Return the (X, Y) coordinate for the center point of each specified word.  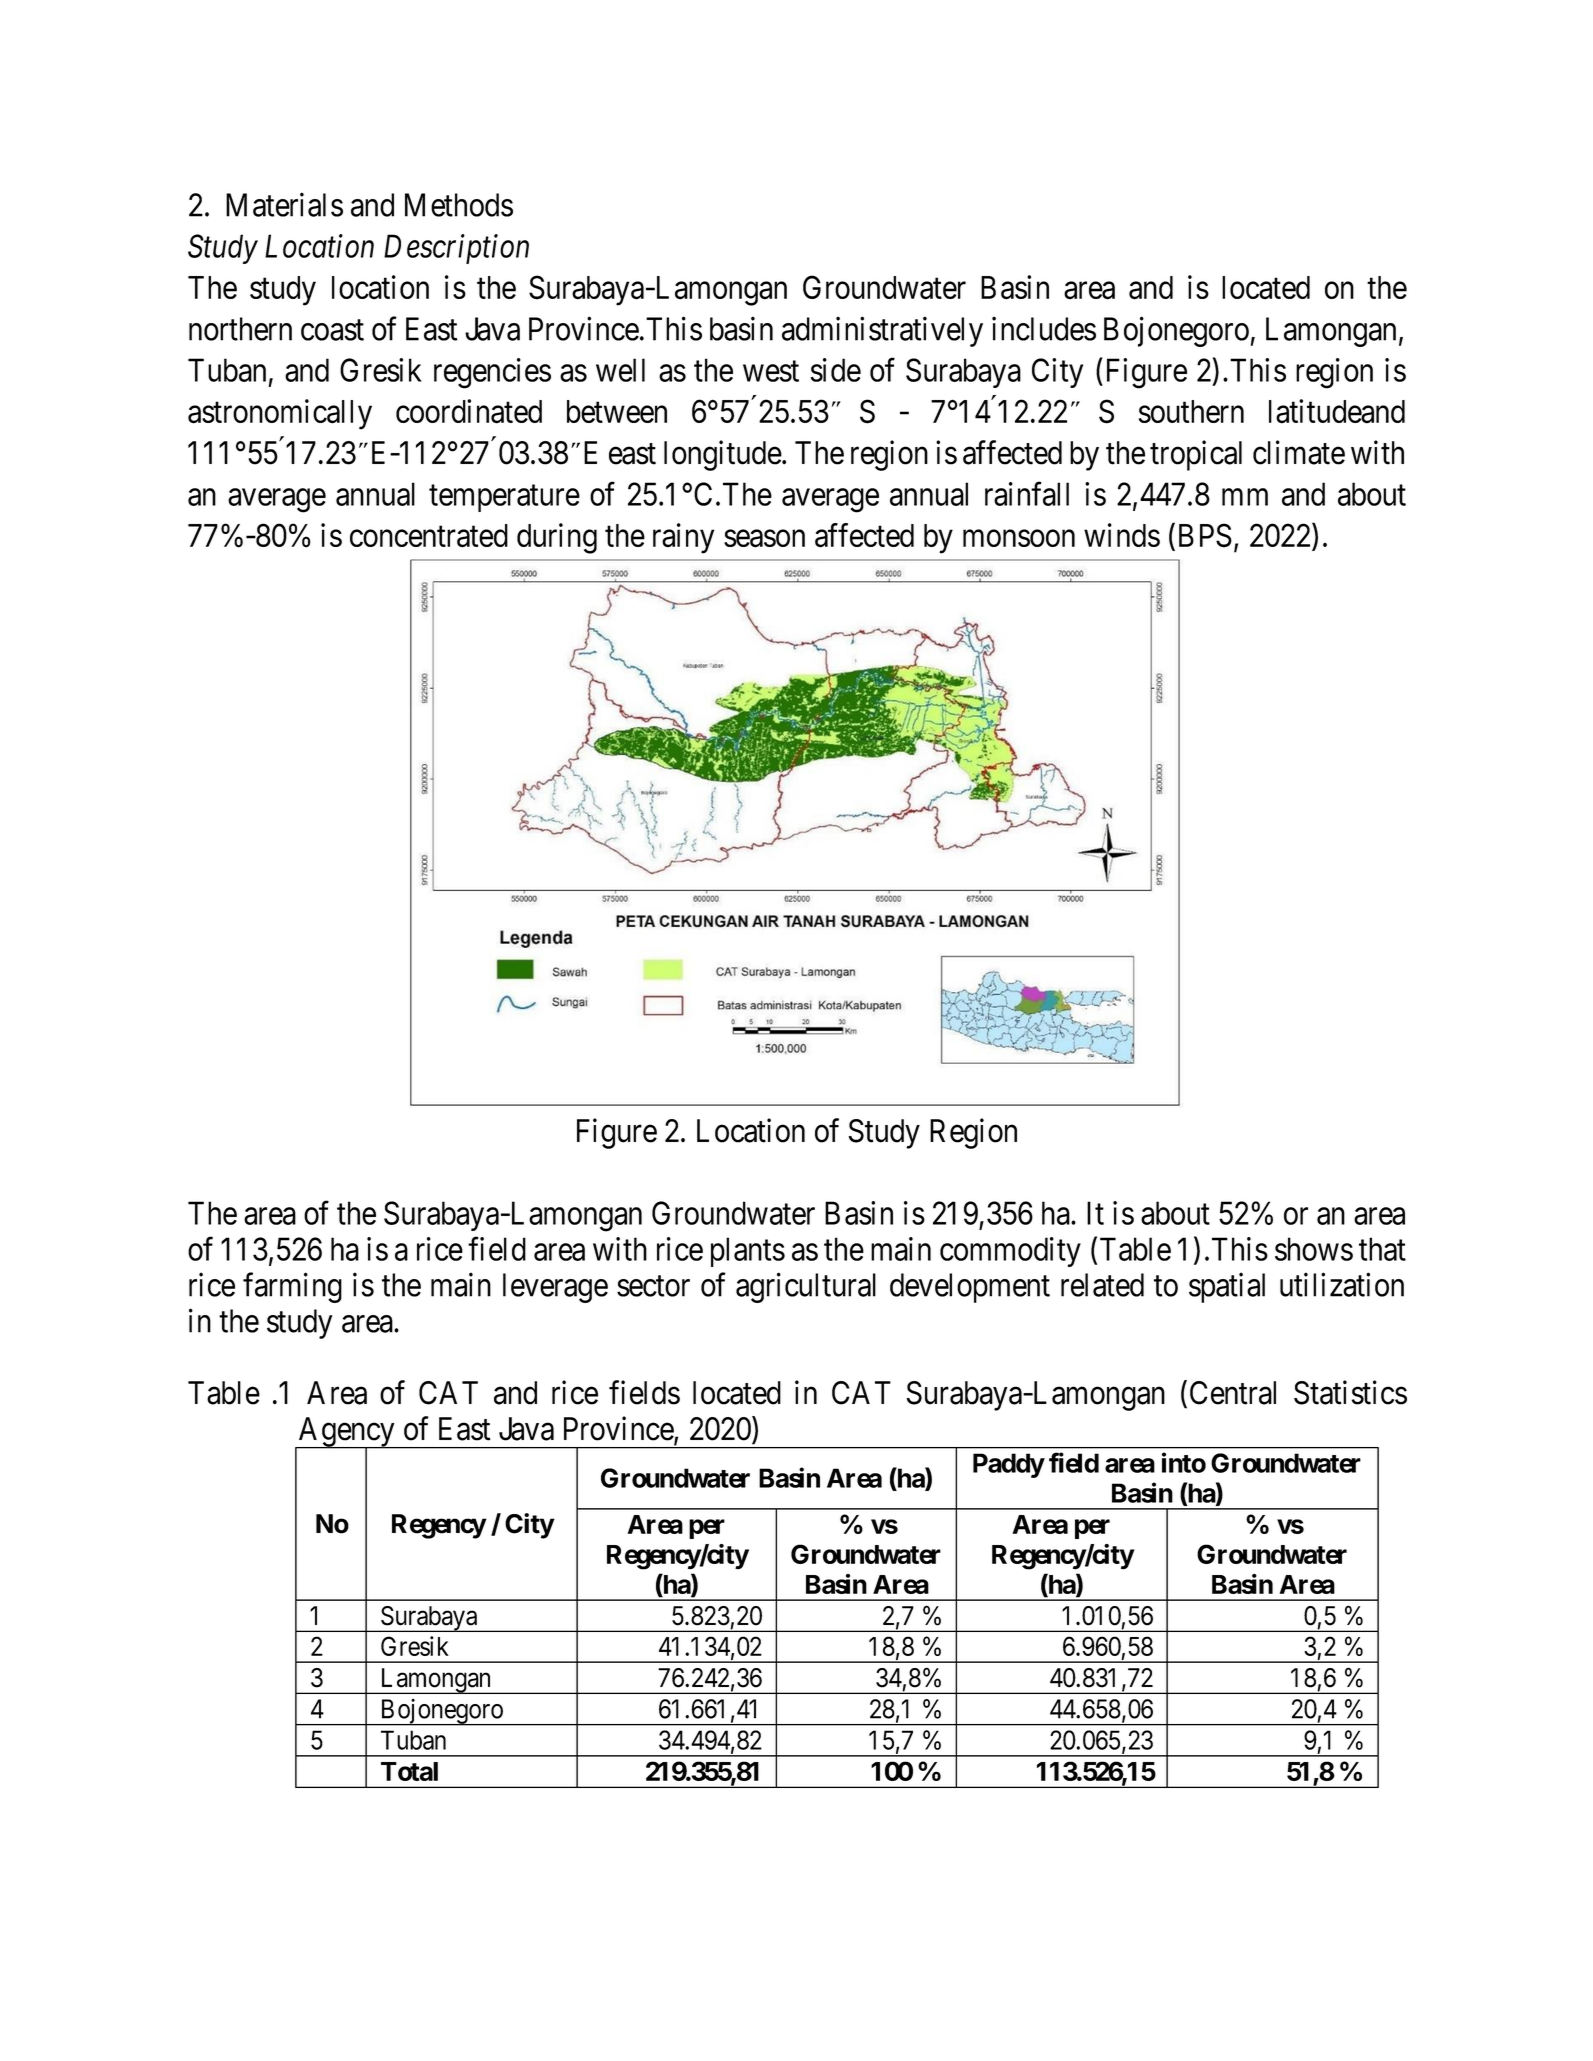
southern (1191, 411)
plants (748, 1252)
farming (292, 1288)
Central (1233, 1393)
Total (409, 1771)
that (1382, 1249)
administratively (882, 332)
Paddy (1009, 1465)
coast (332, 330)
